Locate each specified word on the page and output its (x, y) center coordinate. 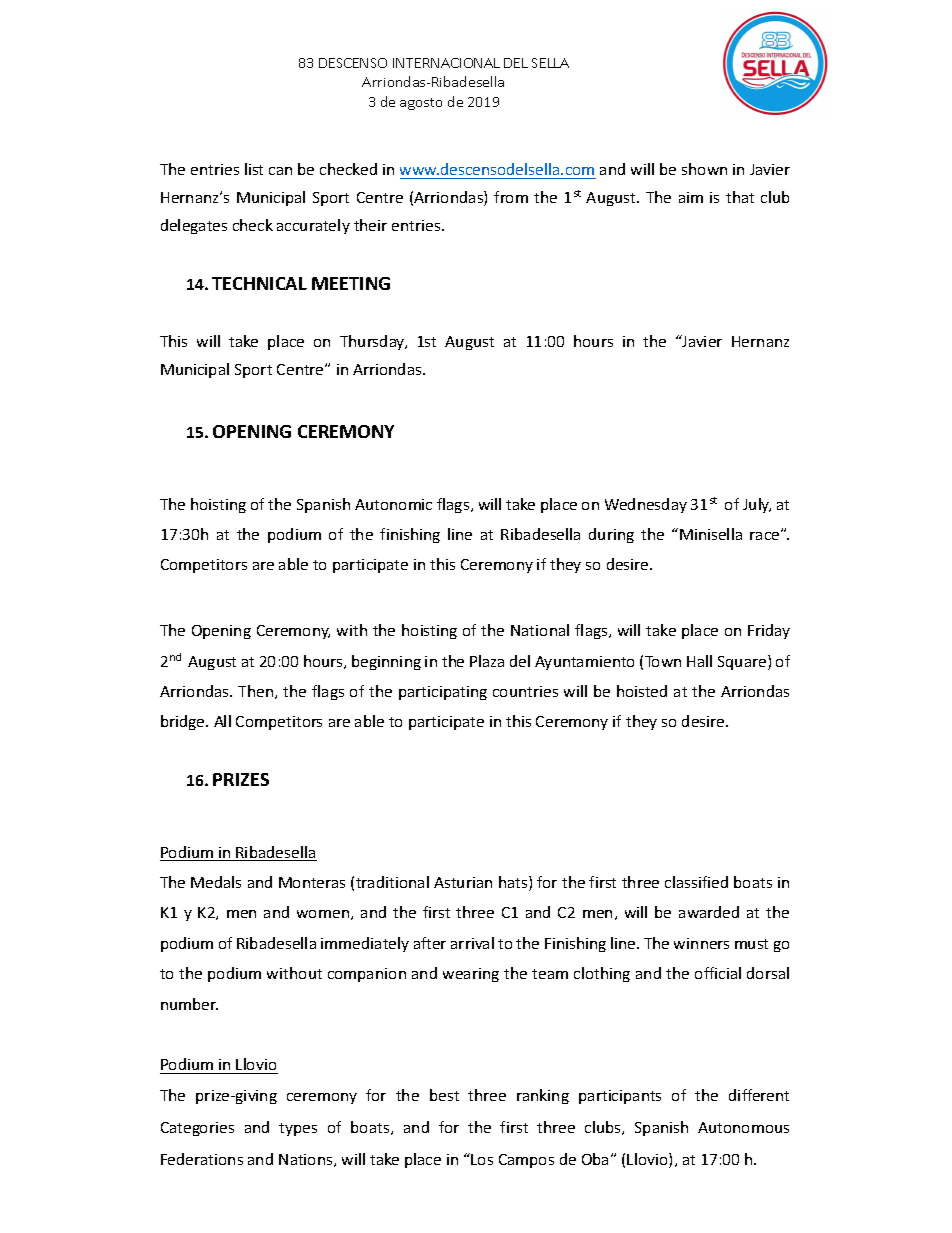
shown (704, 169)
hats (514, 883)
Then (257, 692)
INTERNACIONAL (446, 63)
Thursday (373, 342)
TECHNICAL (259, 283)
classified (696, 882)
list (254, 169)
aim (691, 197)
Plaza (487, 661)
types (298, 1129)
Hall (699, 661)
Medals (216, 882)
